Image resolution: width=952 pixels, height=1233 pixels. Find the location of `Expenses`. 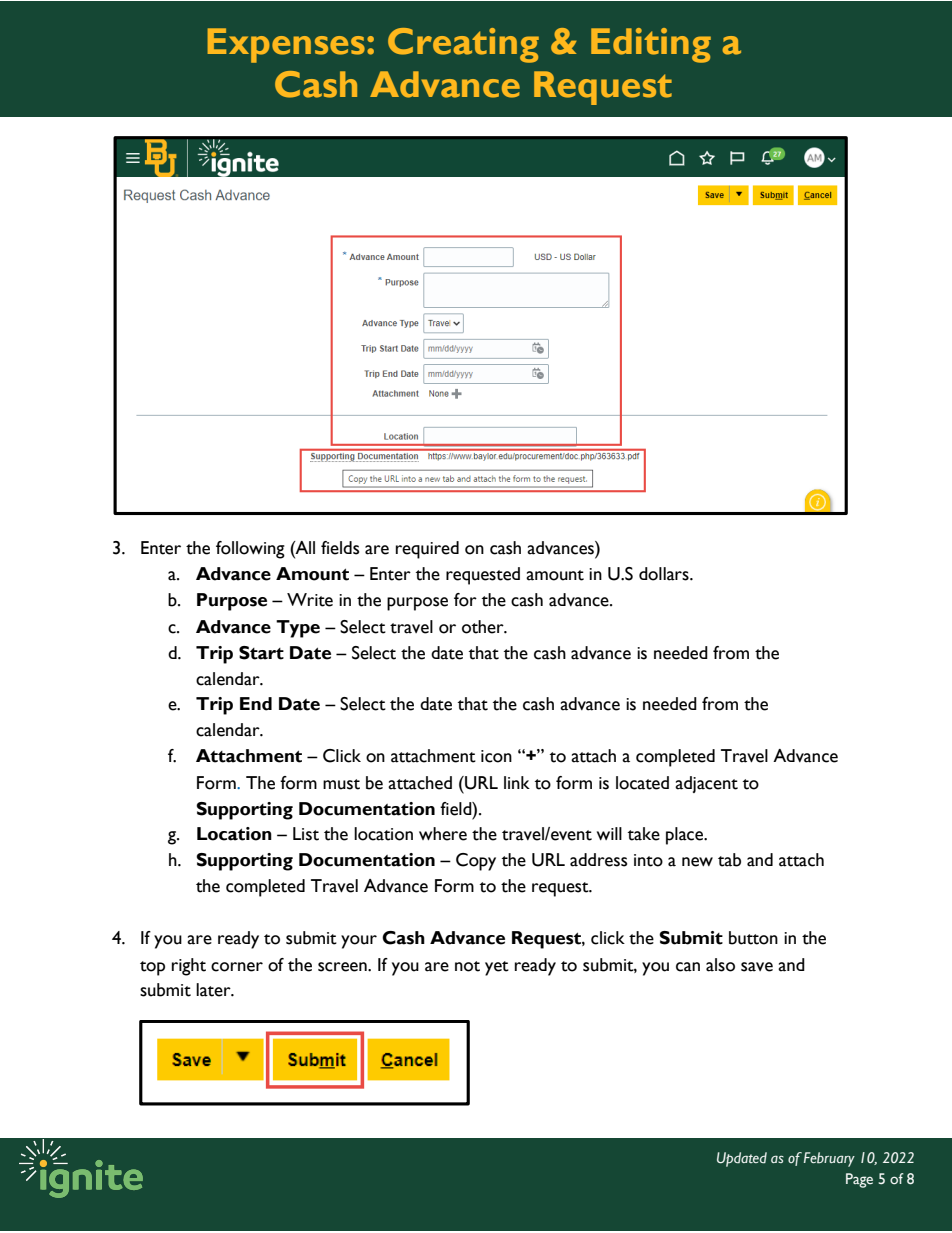

Expenses is located at coordinates (286, 45).
